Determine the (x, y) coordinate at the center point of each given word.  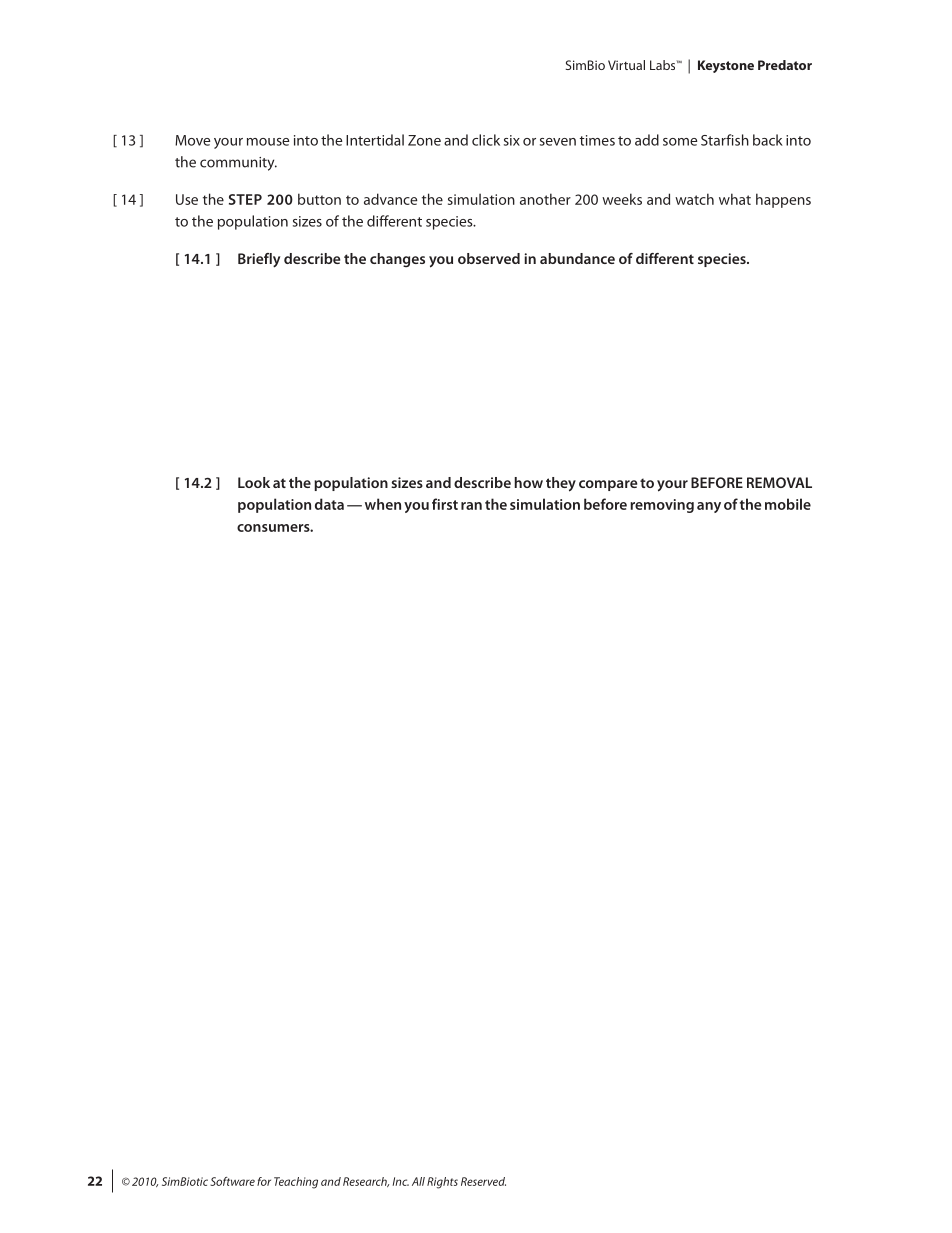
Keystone (726, 66)
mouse (268, 142)
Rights (442, 1183)
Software (232, 1181)
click (486, 140)
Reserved (483, 1181)
